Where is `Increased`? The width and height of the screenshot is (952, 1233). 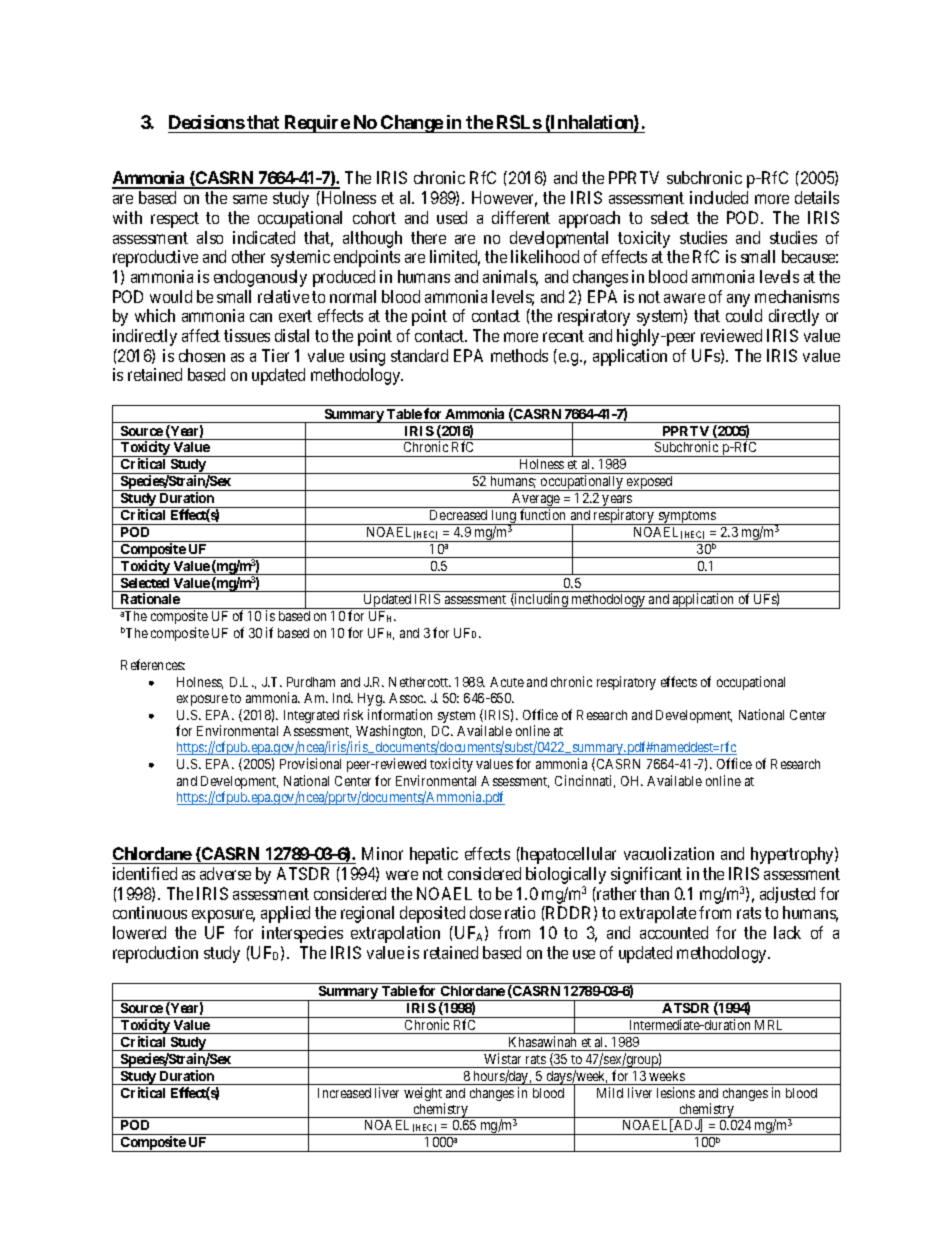
Increased is located at coordinates (344, 1093).
